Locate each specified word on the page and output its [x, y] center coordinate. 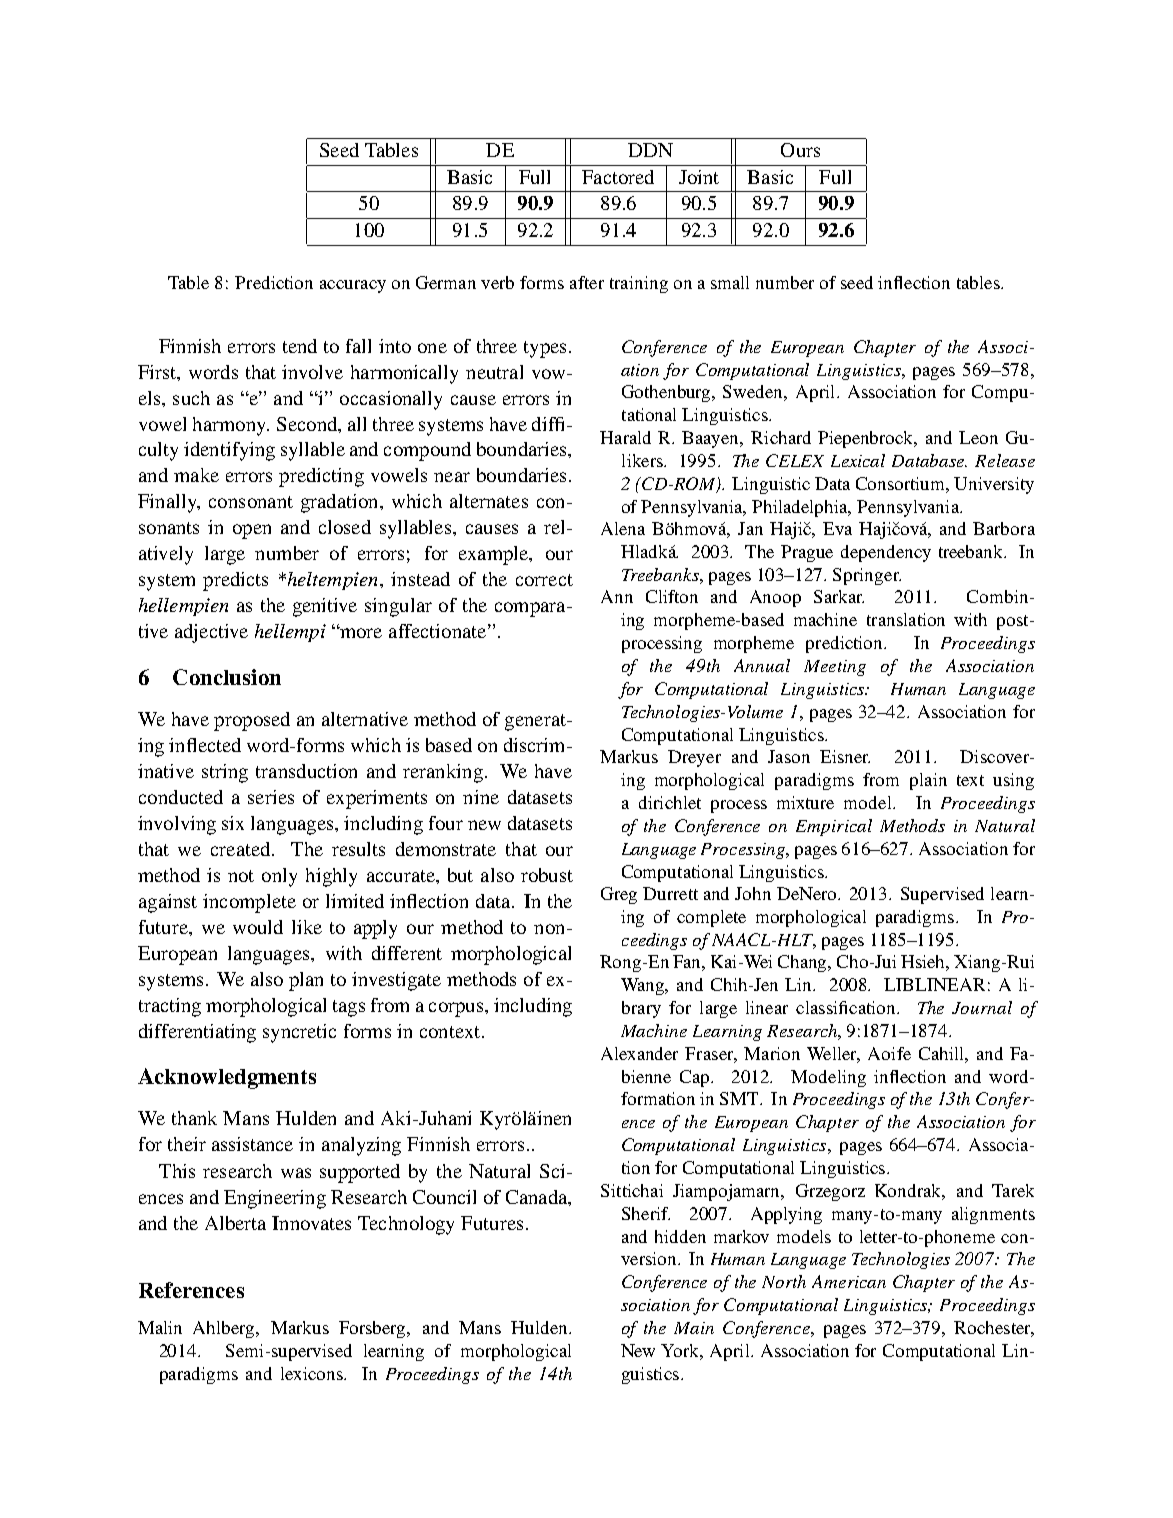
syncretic [299, 1033]
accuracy [353, 286]
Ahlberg [225, 1329]
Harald [625, 437]
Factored [618, 177]
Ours [800, 150]
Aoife [889, 1053]
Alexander [639, 1053]
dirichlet [670, 802]
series [271, 797]
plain [928, 781]
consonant [251, 502]
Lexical [858, 460]
